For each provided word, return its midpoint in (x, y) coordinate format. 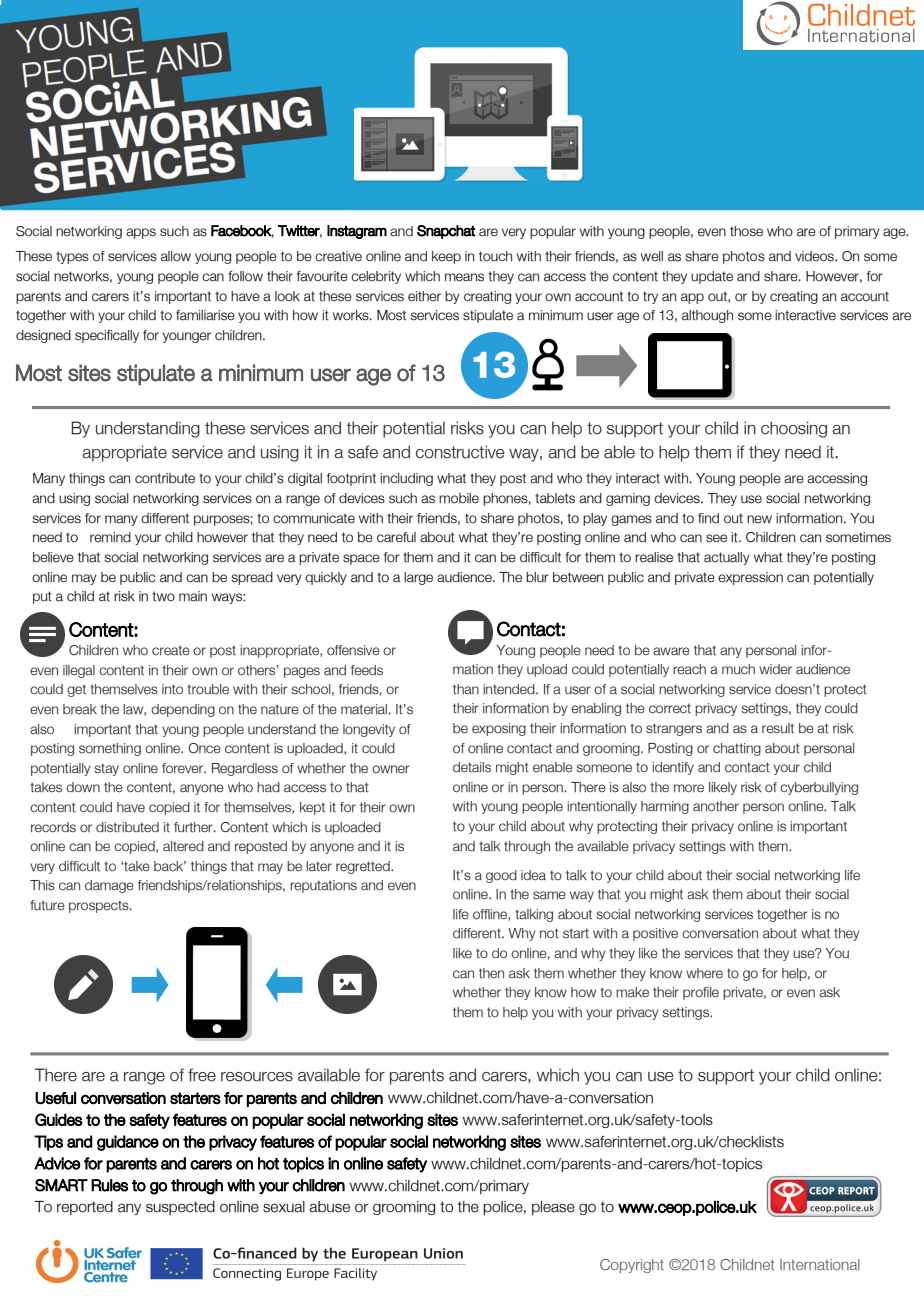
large (418, 578)
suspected (180, 1208)
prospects (100, 906)
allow (176, 256)
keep (446, 257)
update (712, 277)
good (501, 876)
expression (750, 578)
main (193, 596)
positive (655, 934)
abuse (329, 1207)
